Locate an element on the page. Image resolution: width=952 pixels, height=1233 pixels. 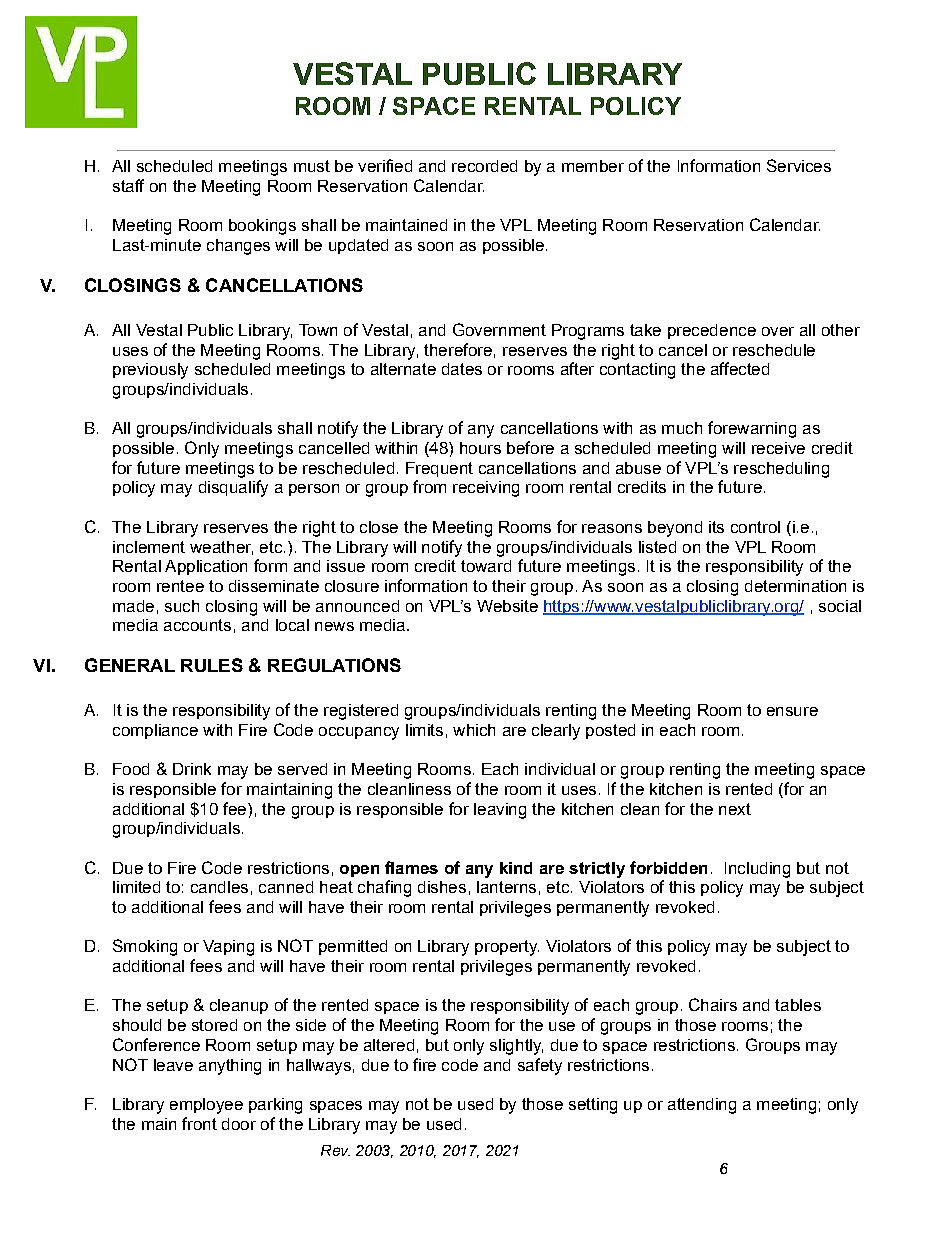
forewarning is located at coordinates (752, 429).
